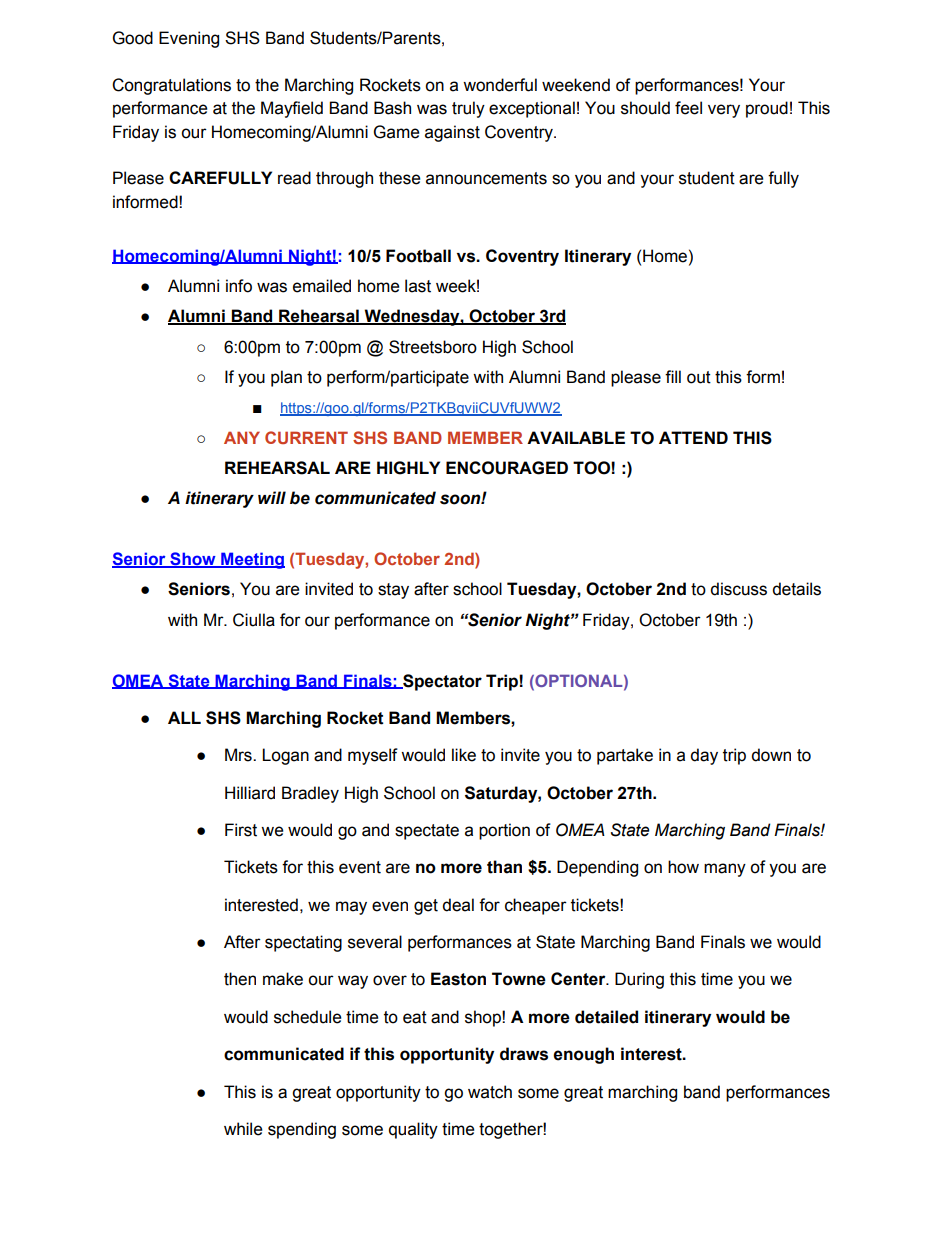 The height and width of the screenshot is (1233, 952). I want to click on Mrs, so click(239, 755).
